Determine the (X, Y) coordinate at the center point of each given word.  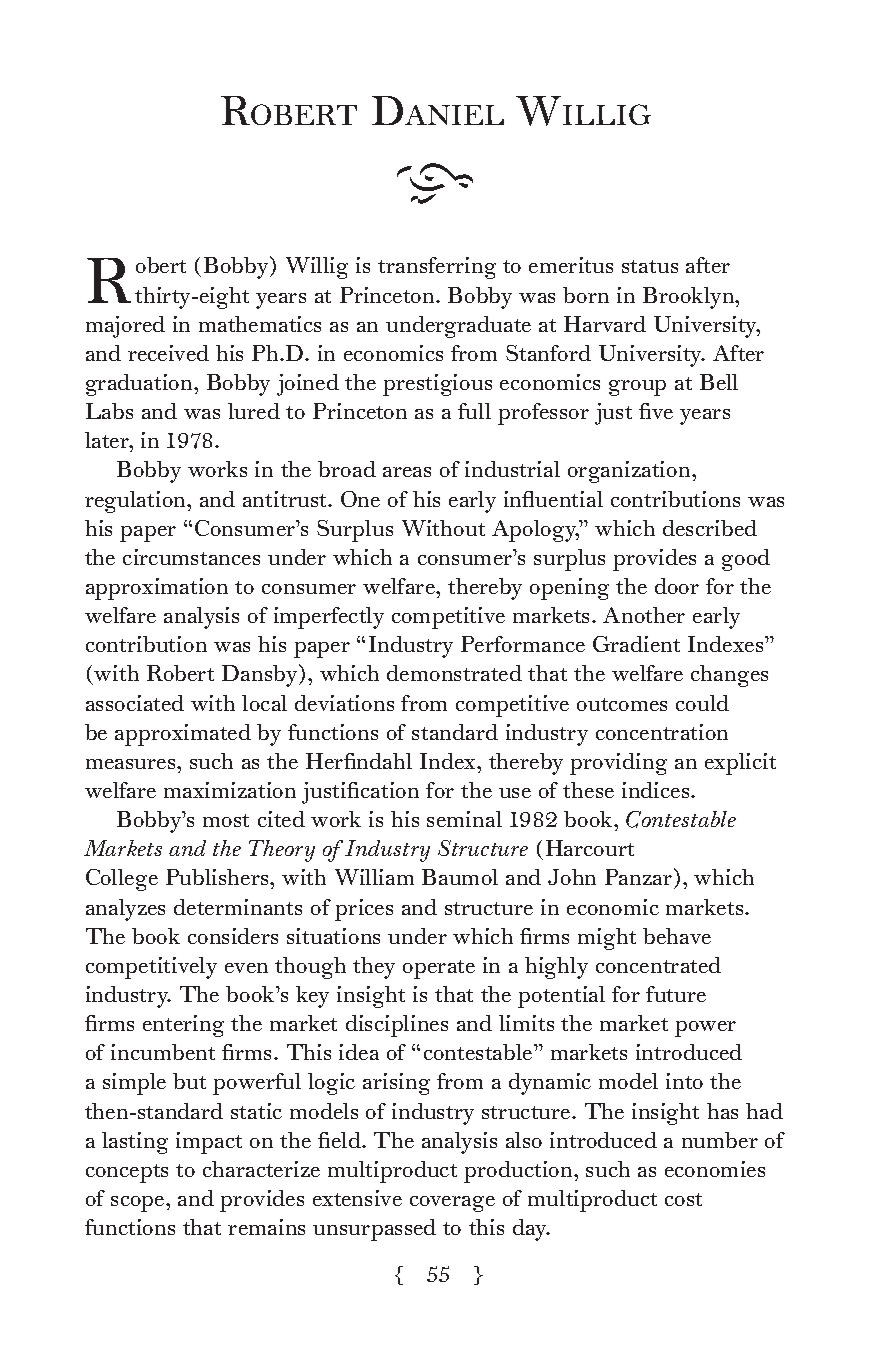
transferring (437, 268)
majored (125, 327)
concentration (662, 732)
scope (139, 1204)
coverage (452, 1204)
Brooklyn (690, 298)
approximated (183, 735)
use (515, 793)
